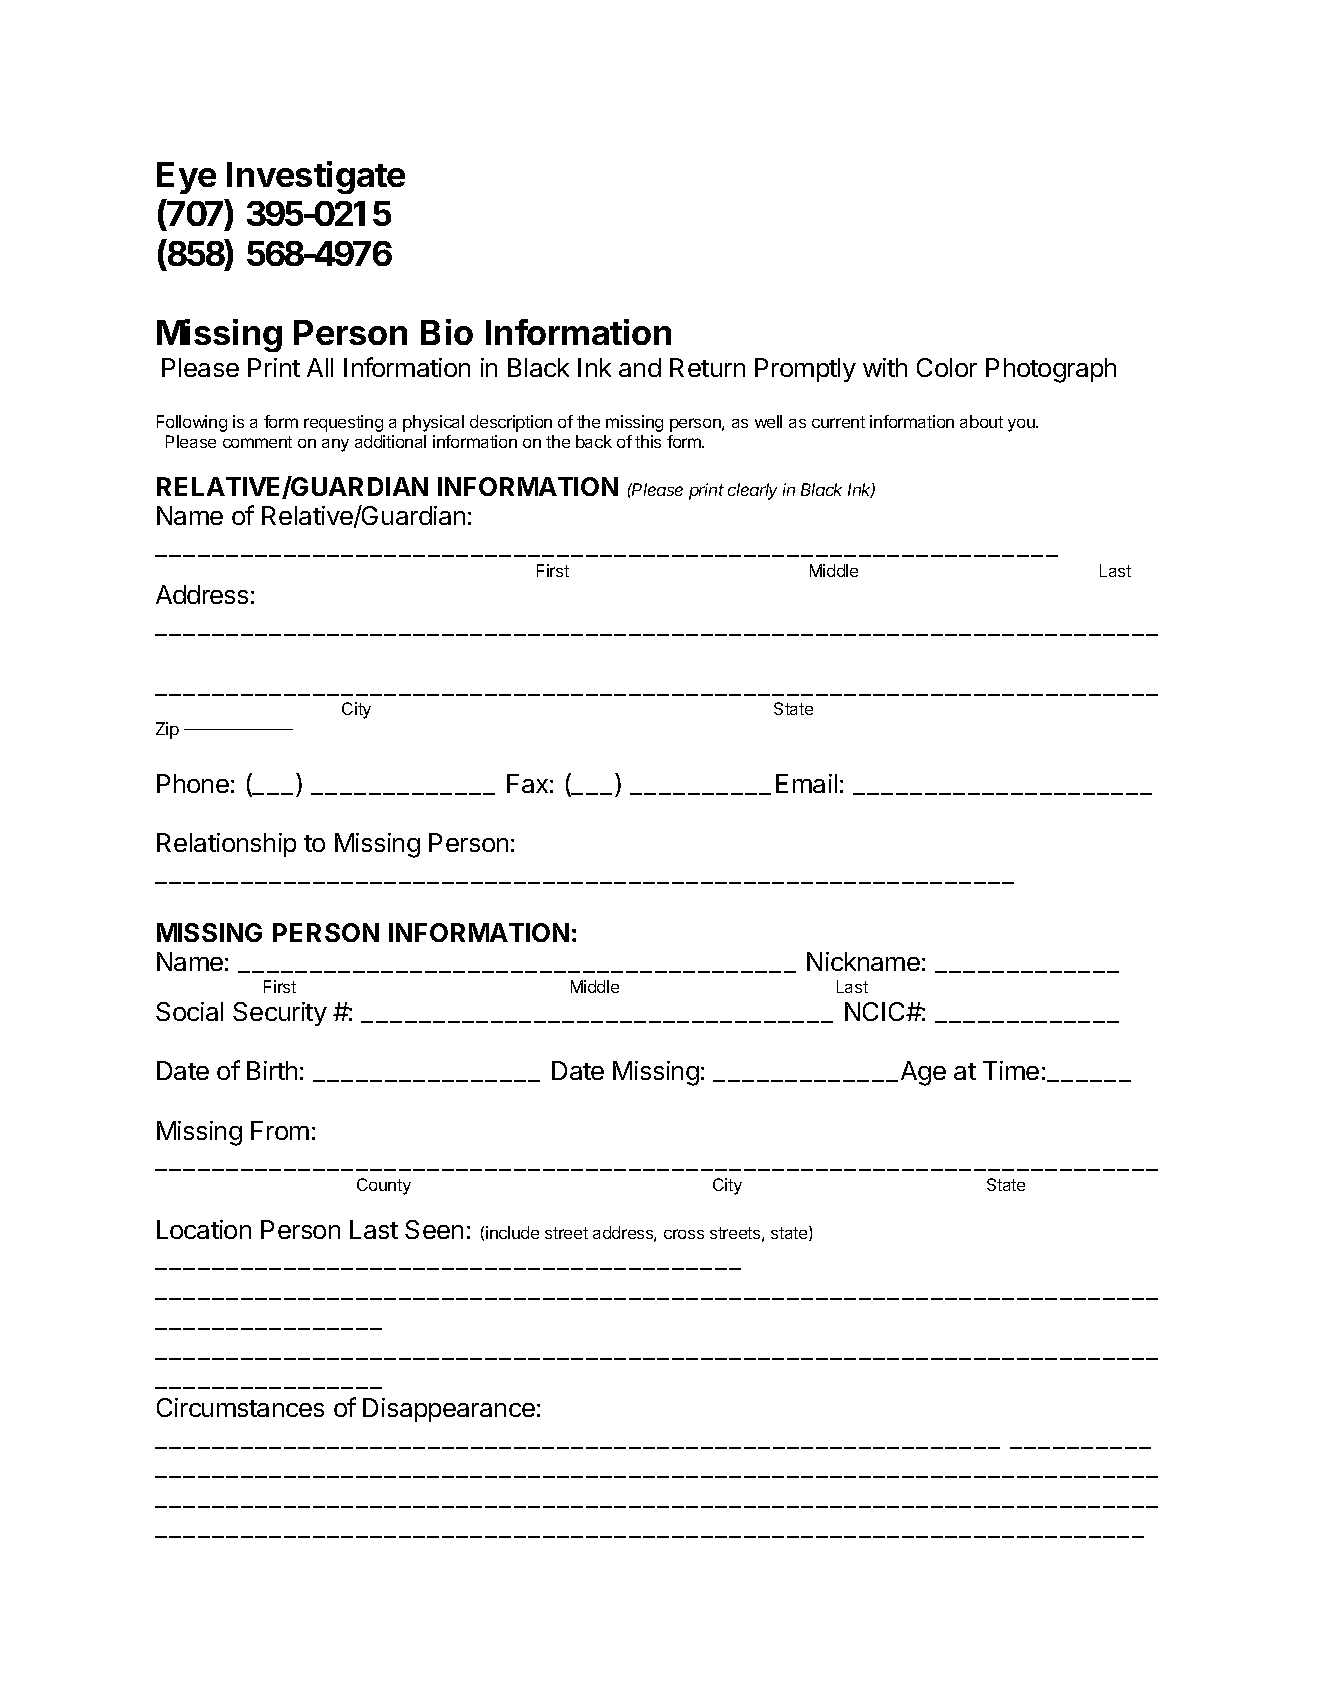 This screenshot has width=1318, height=1706. I want to click on Investigate, so click(316, 177).
